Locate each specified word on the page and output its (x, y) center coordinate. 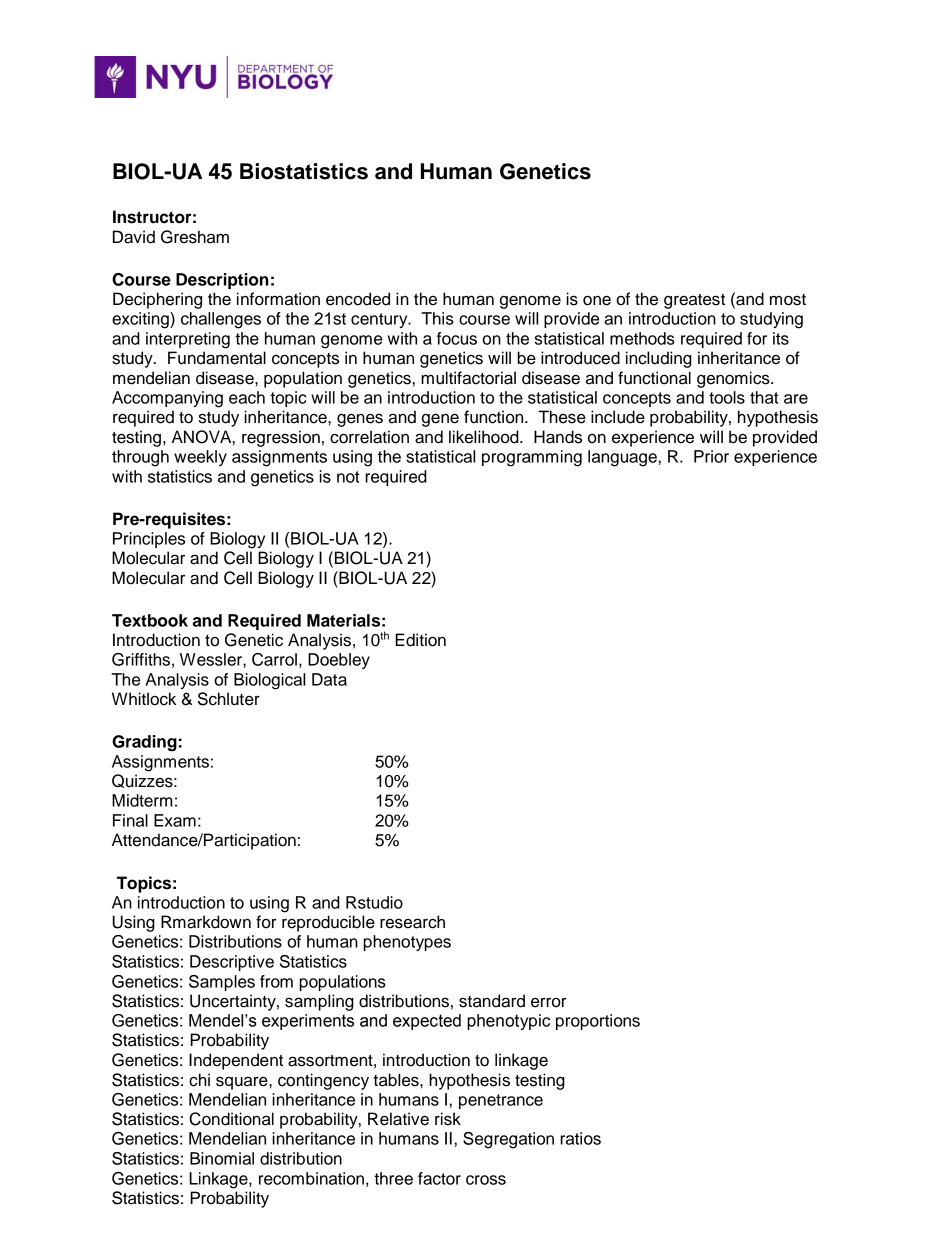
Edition (420, 640)
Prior (711, 456)
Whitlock (144, 699)
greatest (694, 301)
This (437, 318)
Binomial (222, 1158)
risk (448, 1119)
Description (222, 281)
